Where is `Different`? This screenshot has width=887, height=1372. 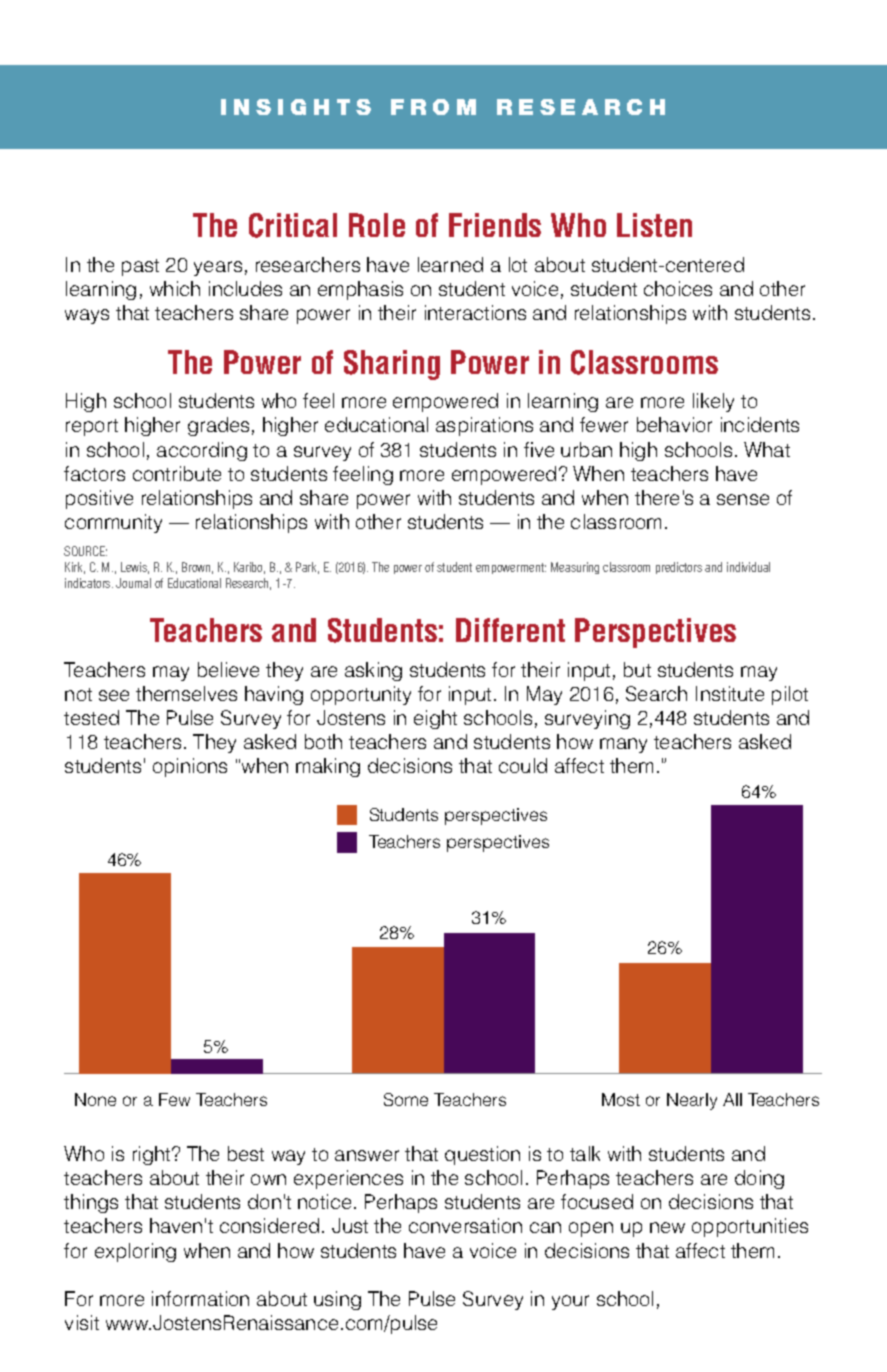
Different is located at coordinates (510, 630).
